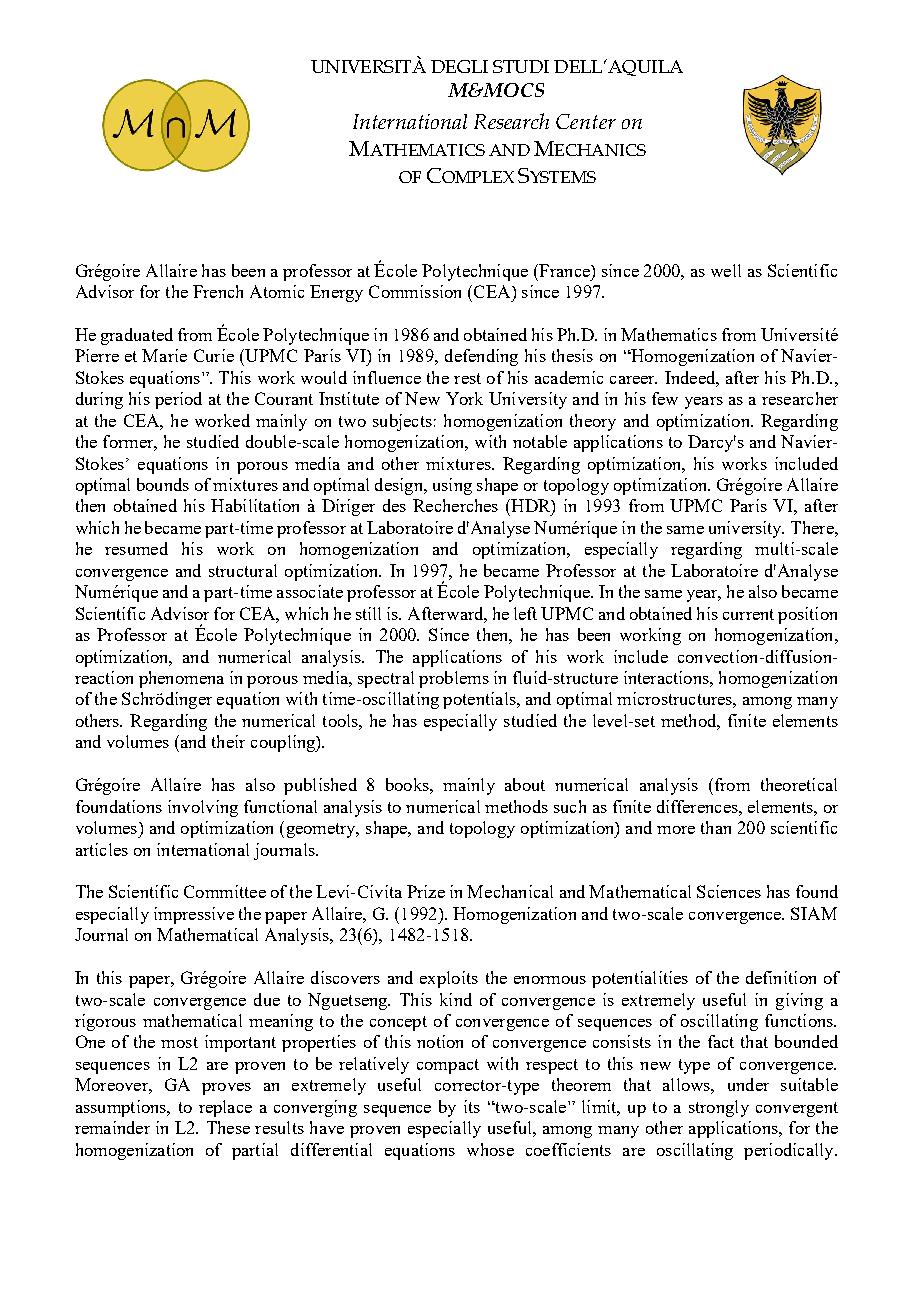 This screenshot has height=1308, width=924. Describe the element at coordinates (225, 1108) in the screenshot. I see `replace` at that location.
